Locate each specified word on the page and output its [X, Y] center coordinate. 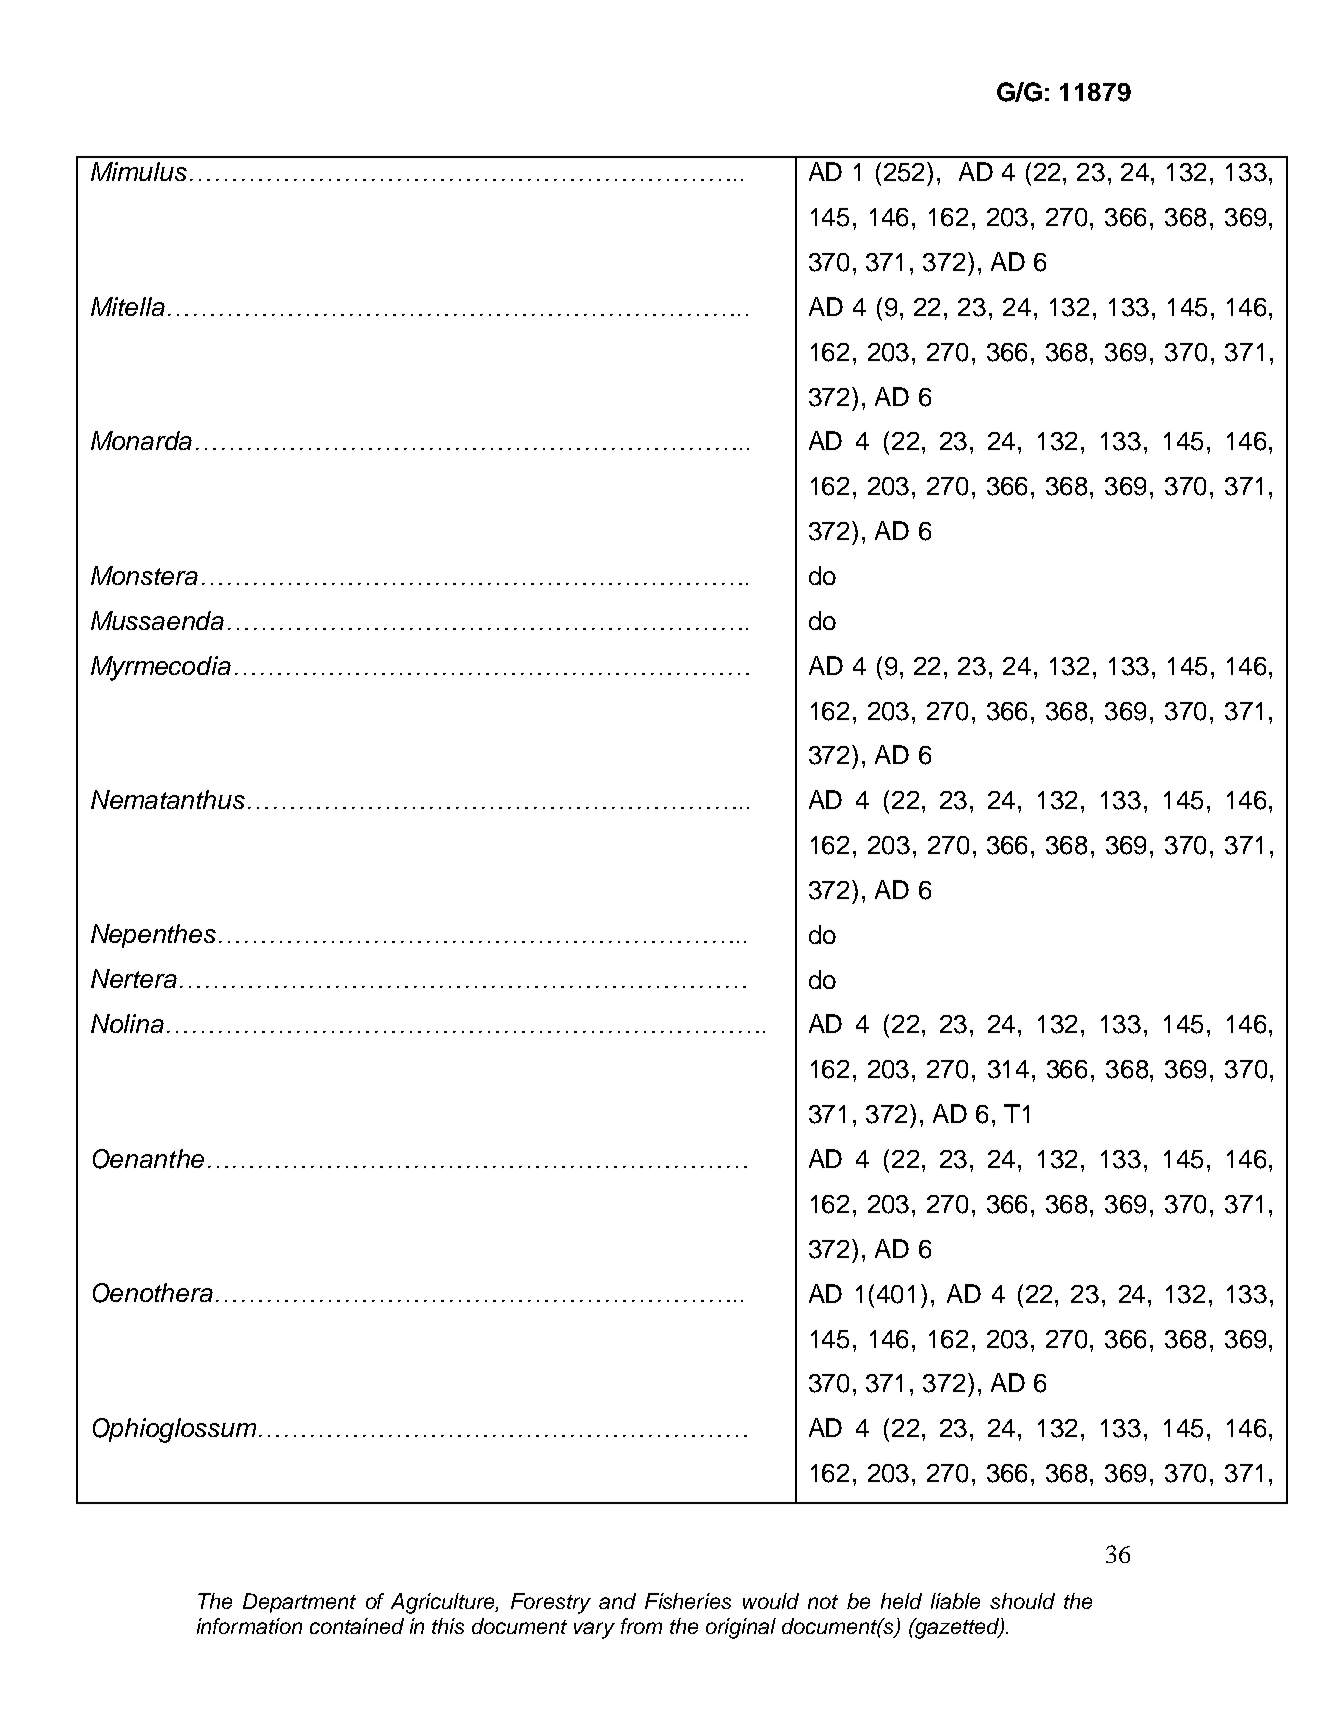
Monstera [144, 575]
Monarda [141, 440]
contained [357, 1626]
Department [299, 1603]
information [249, 1626]
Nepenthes [153, 936]
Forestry [551, 1603]
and [617, 1601]
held [901, 1601]
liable [955, 1601]
